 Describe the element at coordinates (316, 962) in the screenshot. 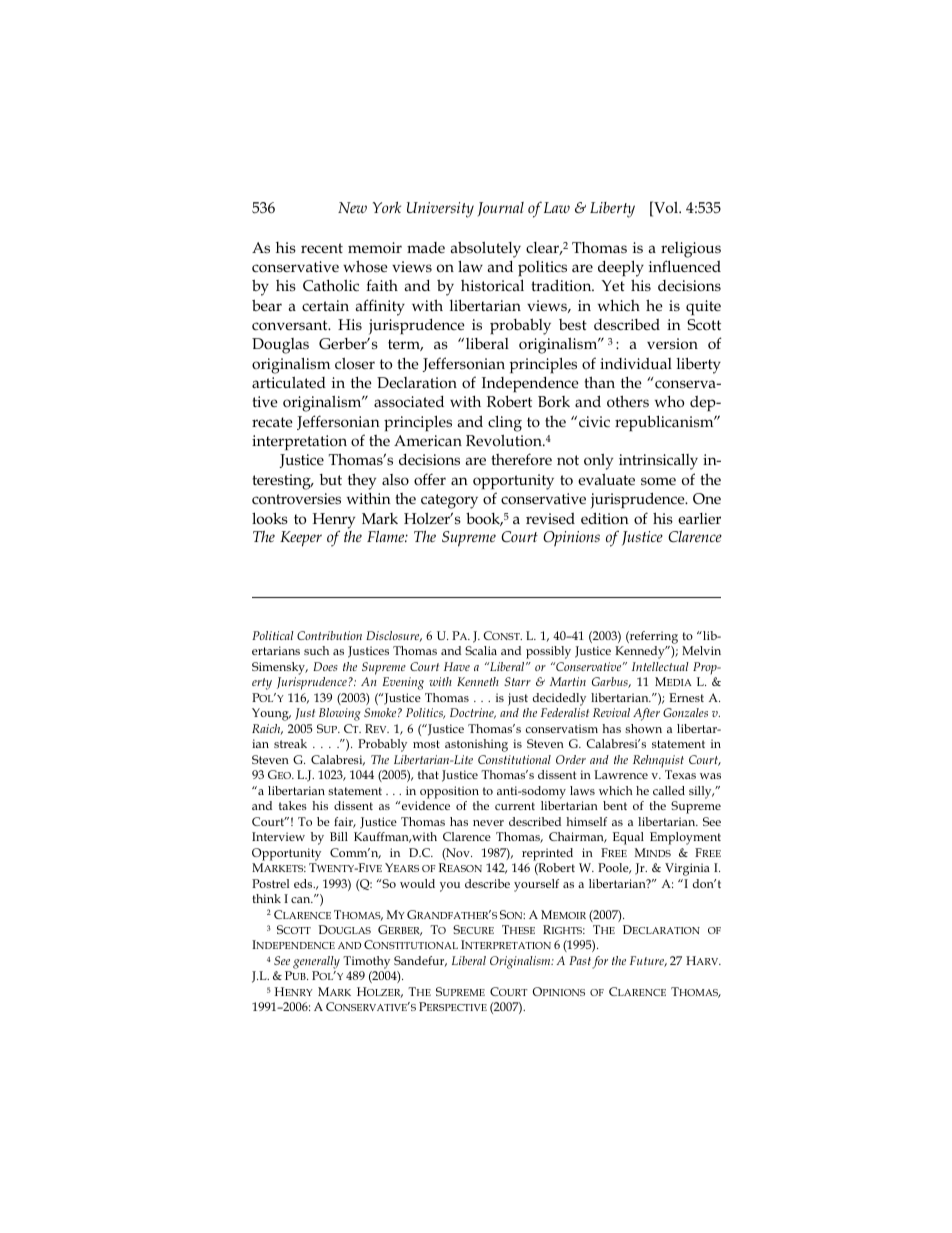

I see `generally` at that location.
